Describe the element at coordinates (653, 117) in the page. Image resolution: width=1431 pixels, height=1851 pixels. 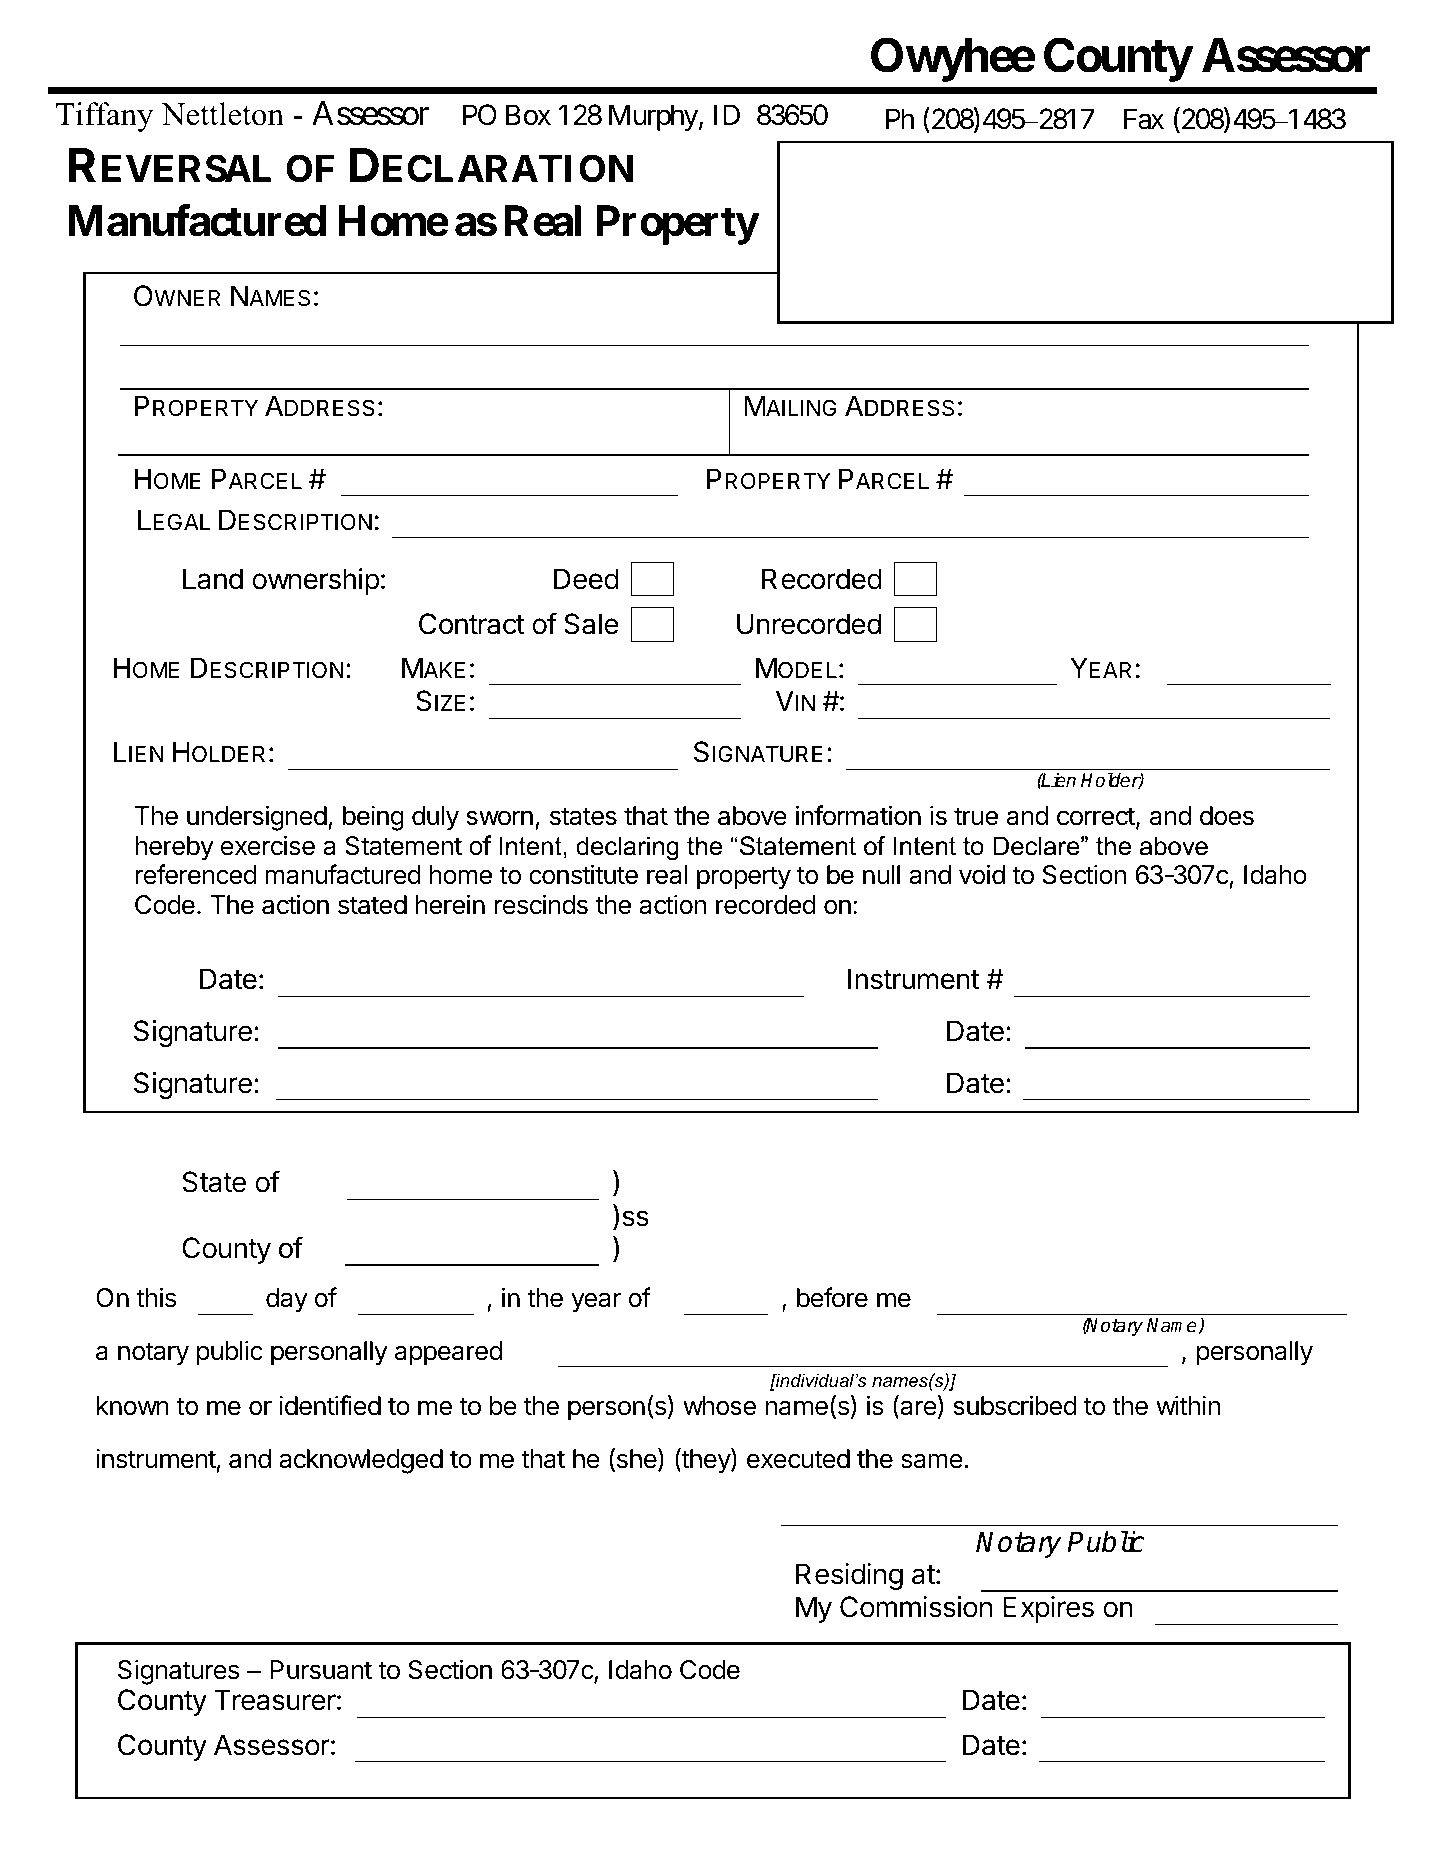
I see `Murphy` at that location.
